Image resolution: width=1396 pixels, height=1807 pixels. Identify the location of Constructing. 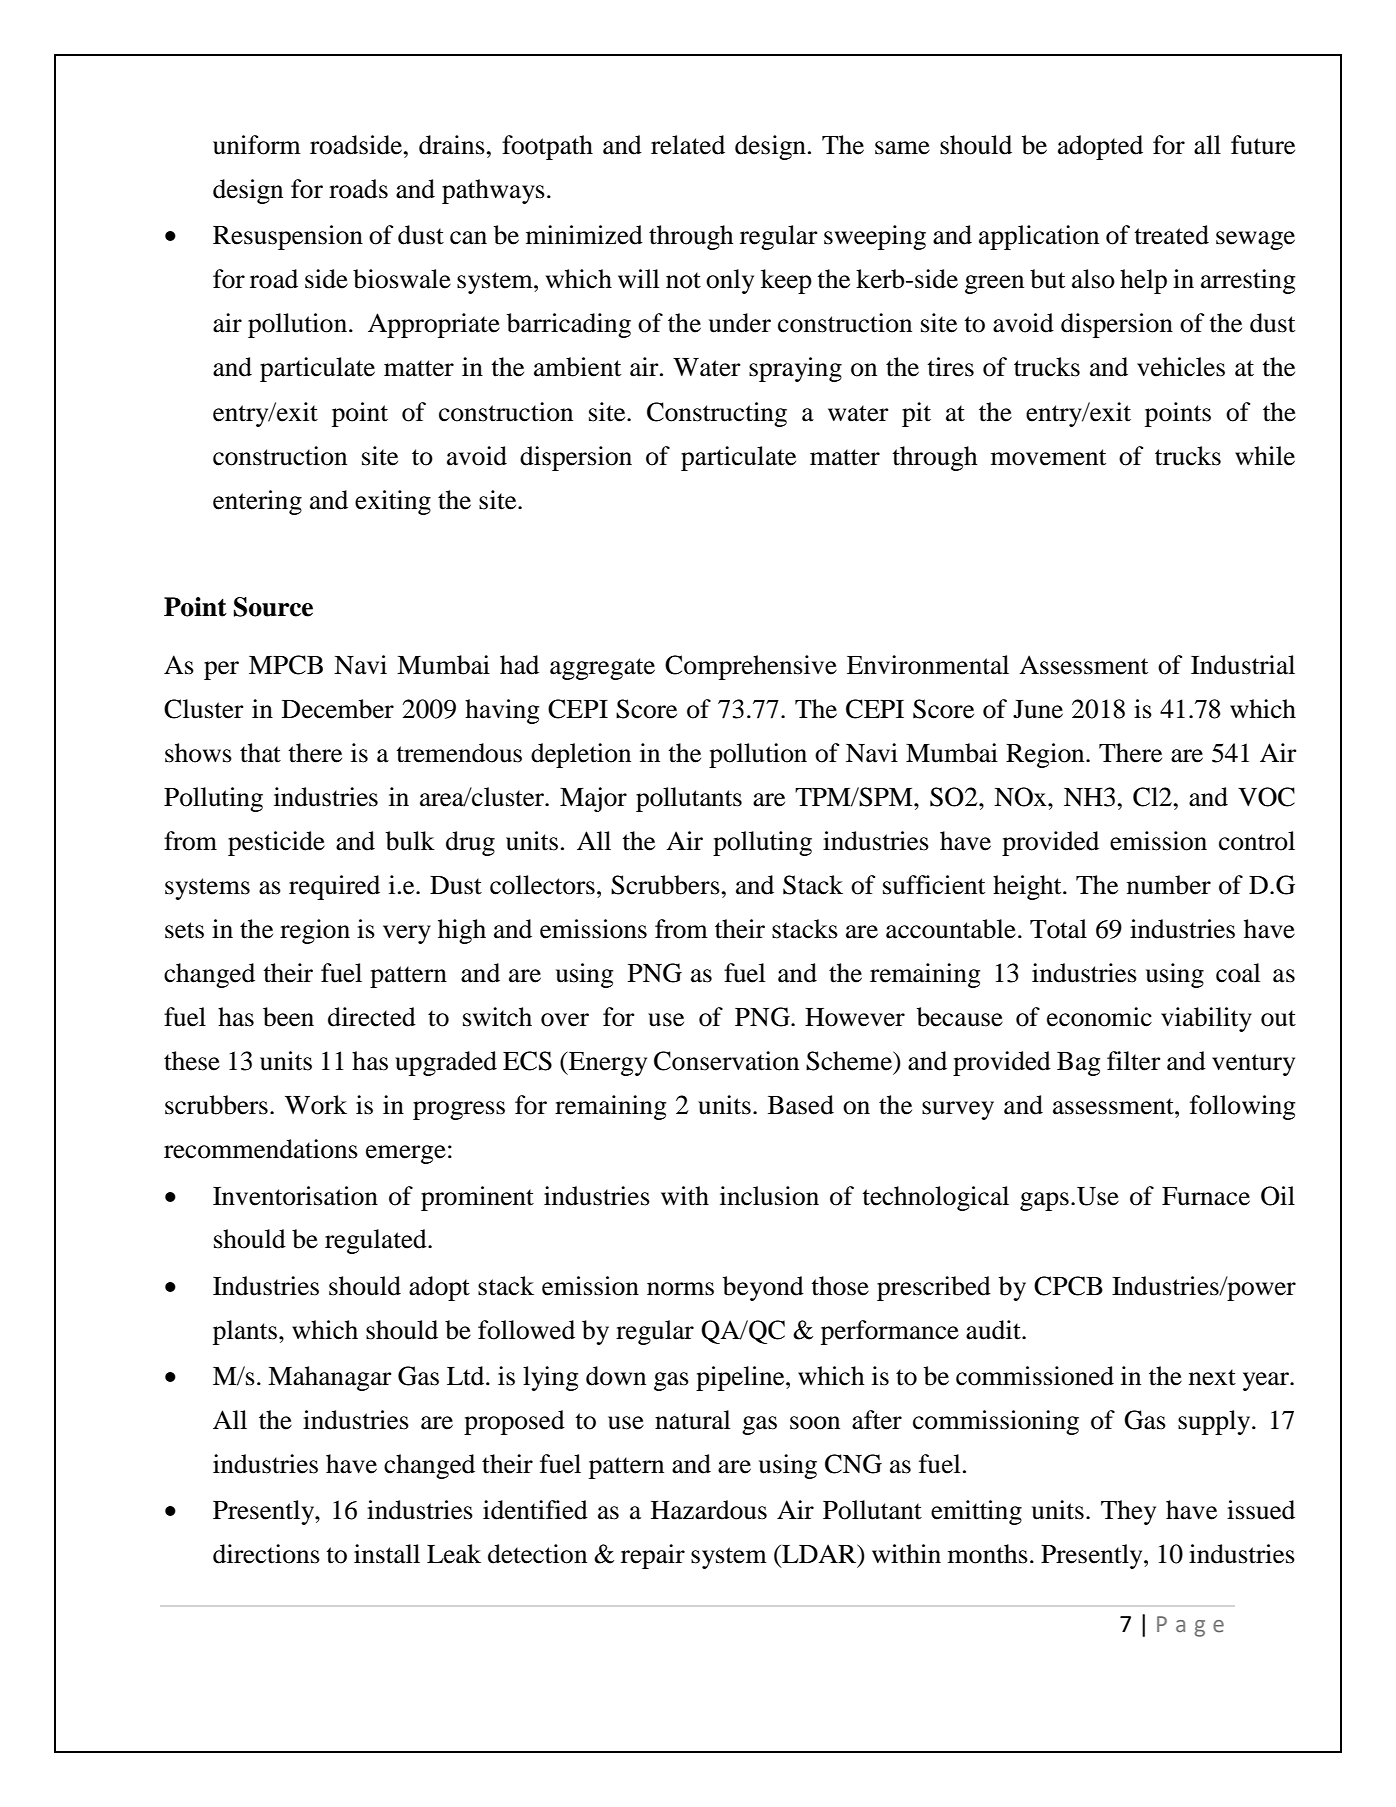
(717, 414).
